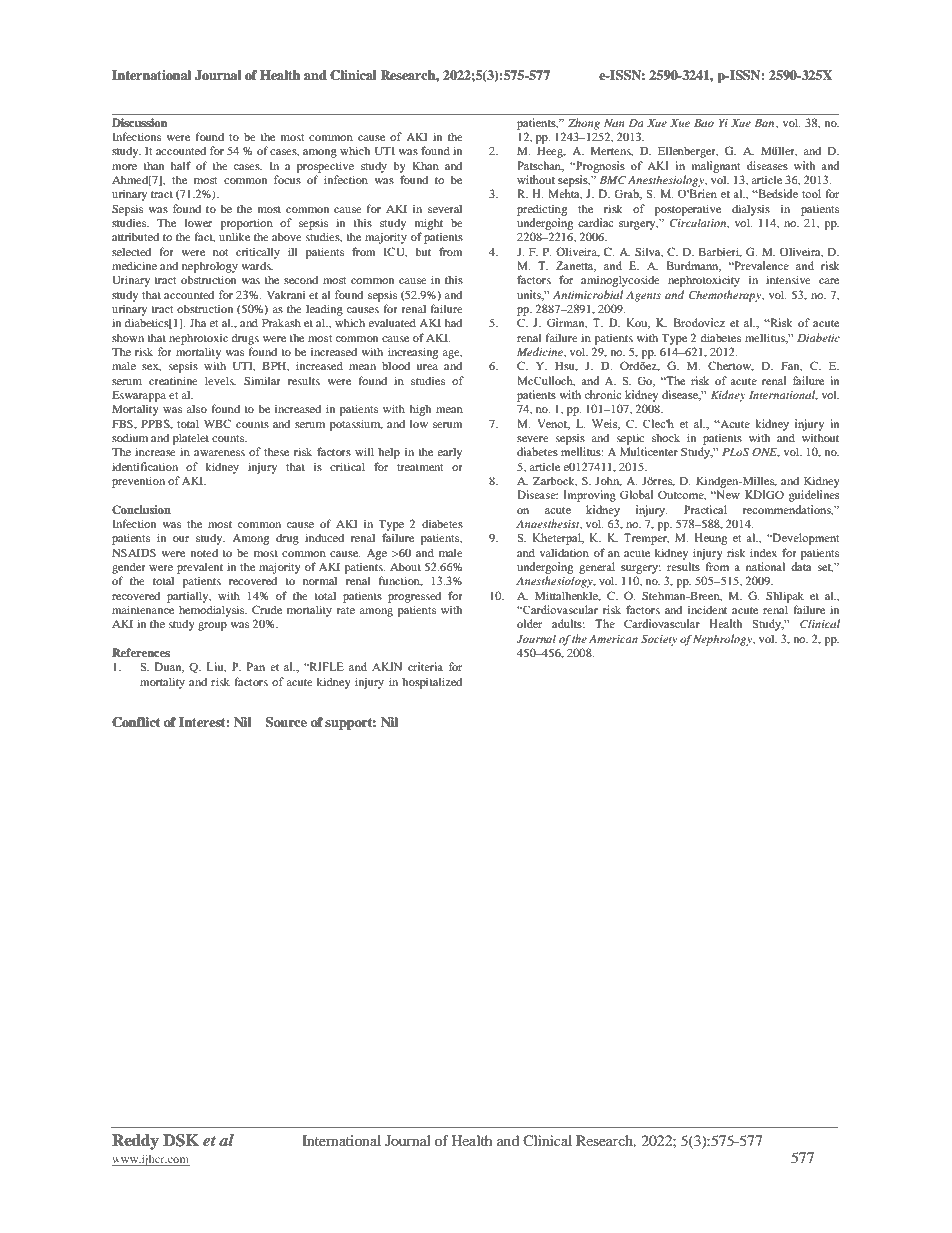 The image size is (952, 1233). I want to click on Reddy, so click(135, 1142).
